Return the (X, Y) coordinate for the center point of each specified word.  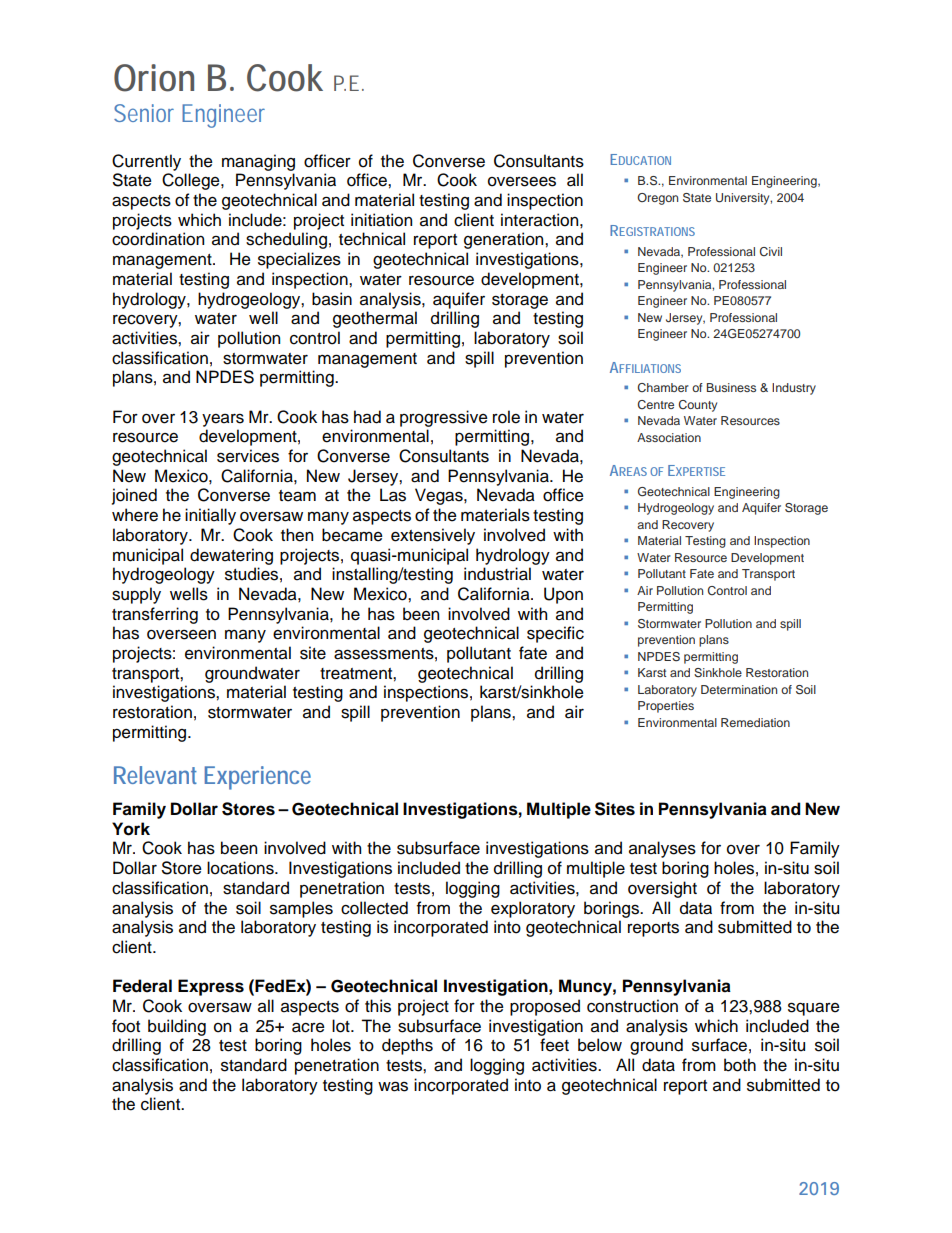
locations (241, 868)
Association (669, 437)
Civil (771, 251)
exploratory (533, 909)
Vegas (440, 496)
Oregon (657, 199)
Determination (739, 689)
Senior (144, 113)
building (177, 1027)
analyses (662, 849)
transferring (155, 615)
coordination (158, 239)
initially (210, 516)
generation (505, 240)
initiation (381, 220)
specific (555, 634)
